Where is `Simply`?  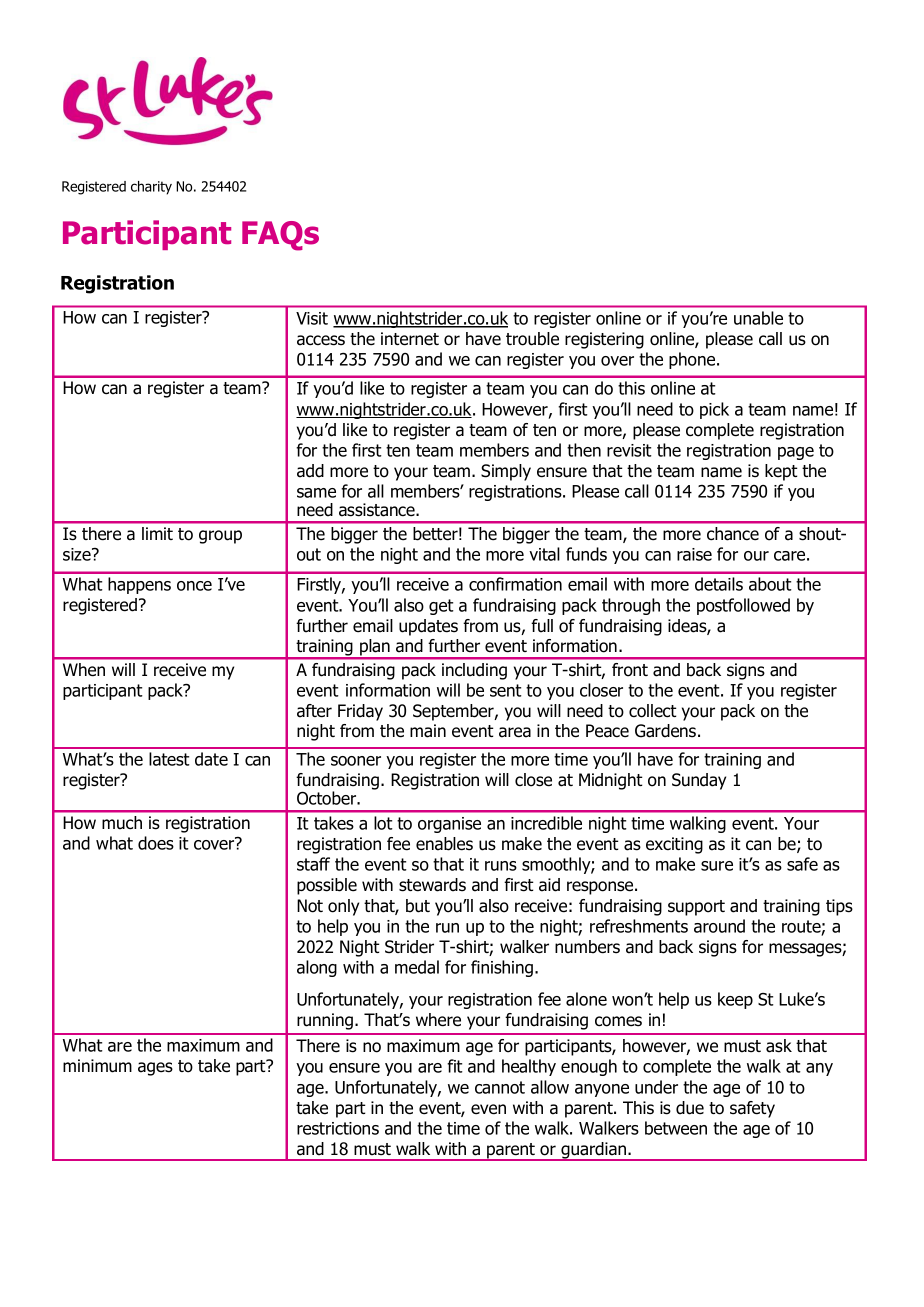
Simply is located at coordinates (506, 472).
